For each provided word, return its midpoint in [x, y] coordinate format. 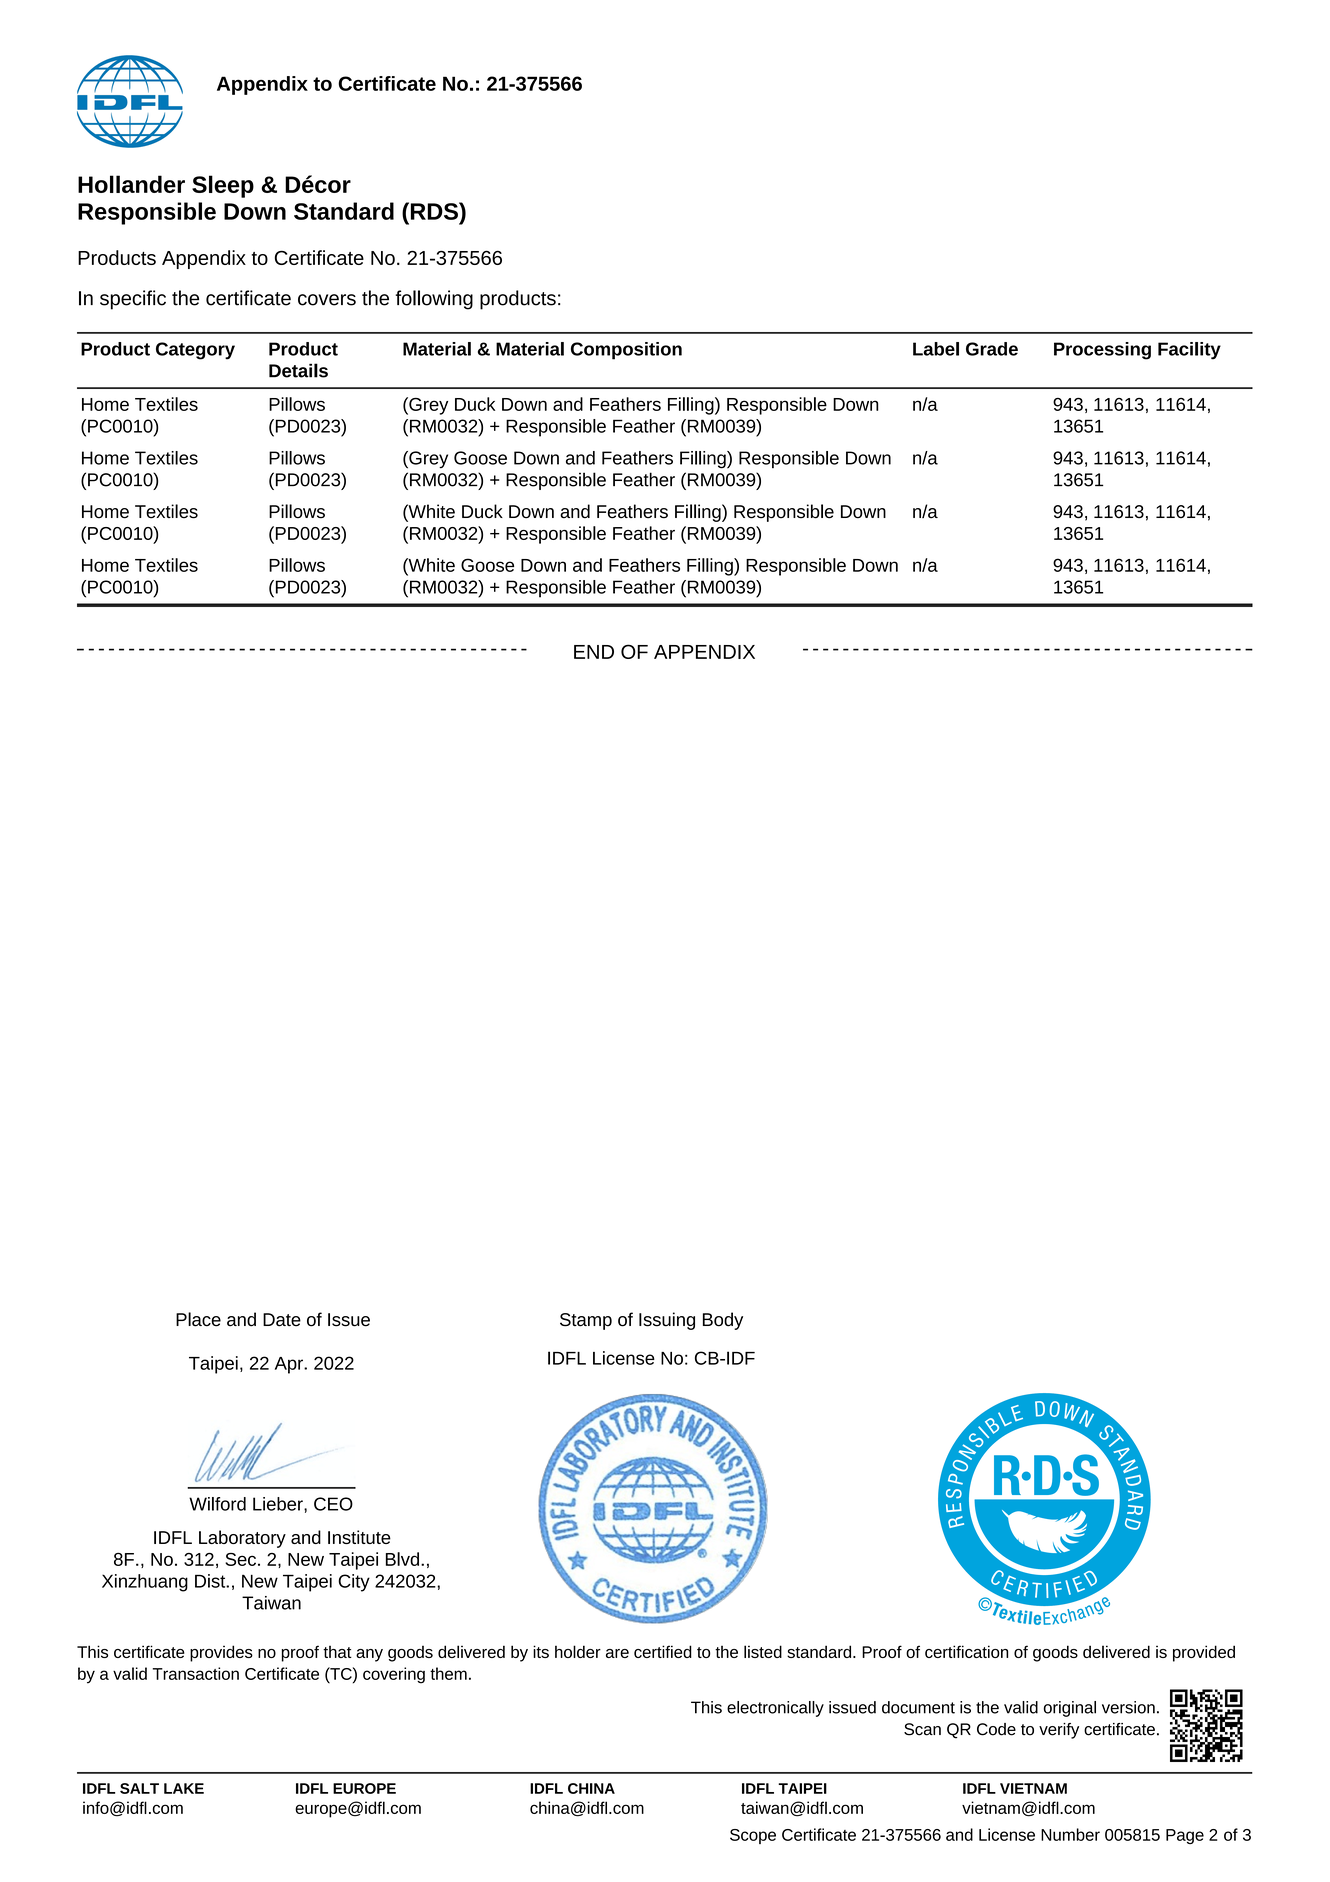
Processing [1102, 351]
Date [282, 1320]
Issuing [667, 1321]
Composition [626, 351]
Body [723, 1321]
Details [298, 370]
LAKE [184, 1788]
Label [936, 349]
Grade [992, 349]
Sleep [223, 186]
